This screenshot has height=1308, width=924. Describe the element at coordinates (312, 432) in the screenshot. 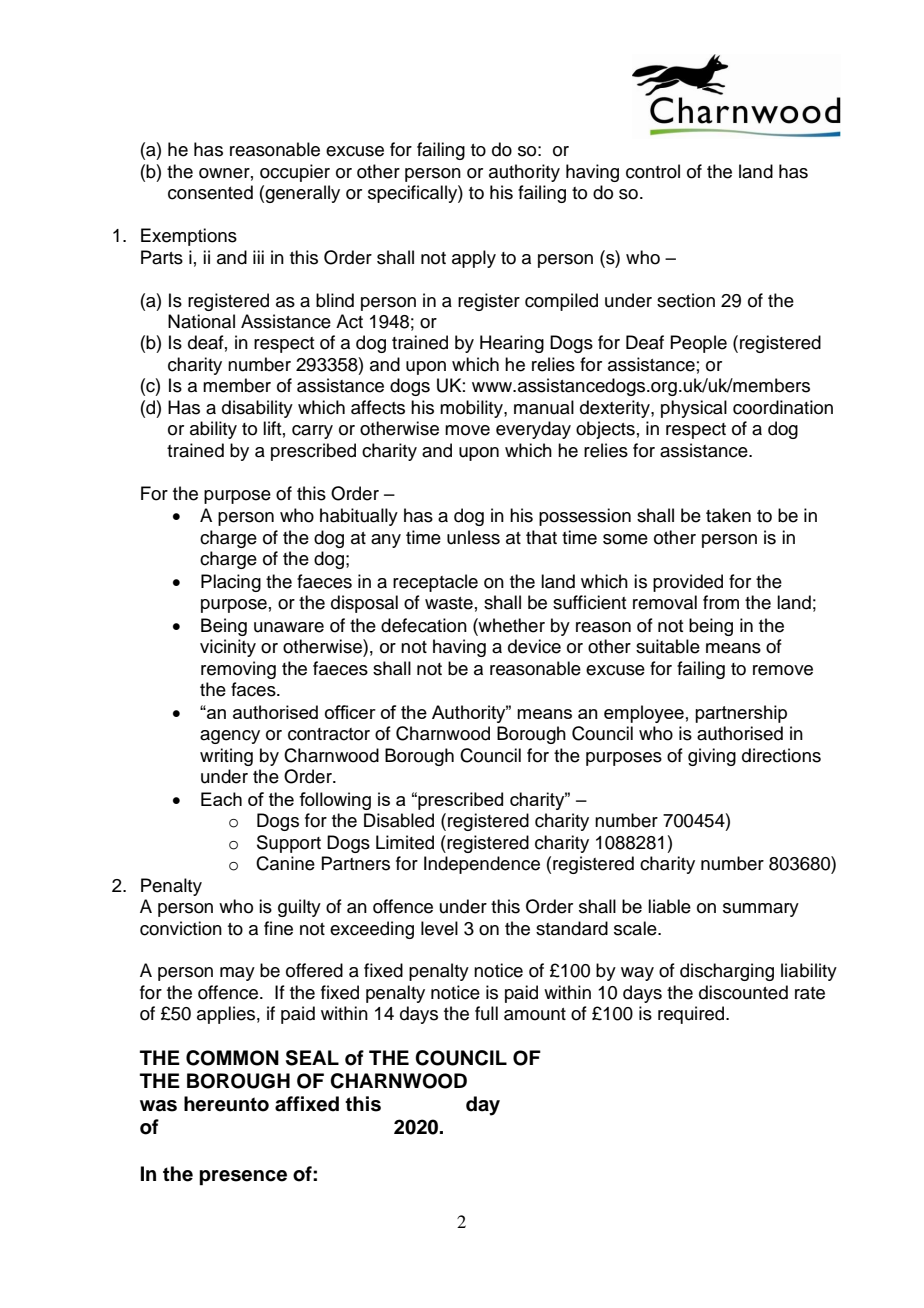

I see `carry` at that location.
